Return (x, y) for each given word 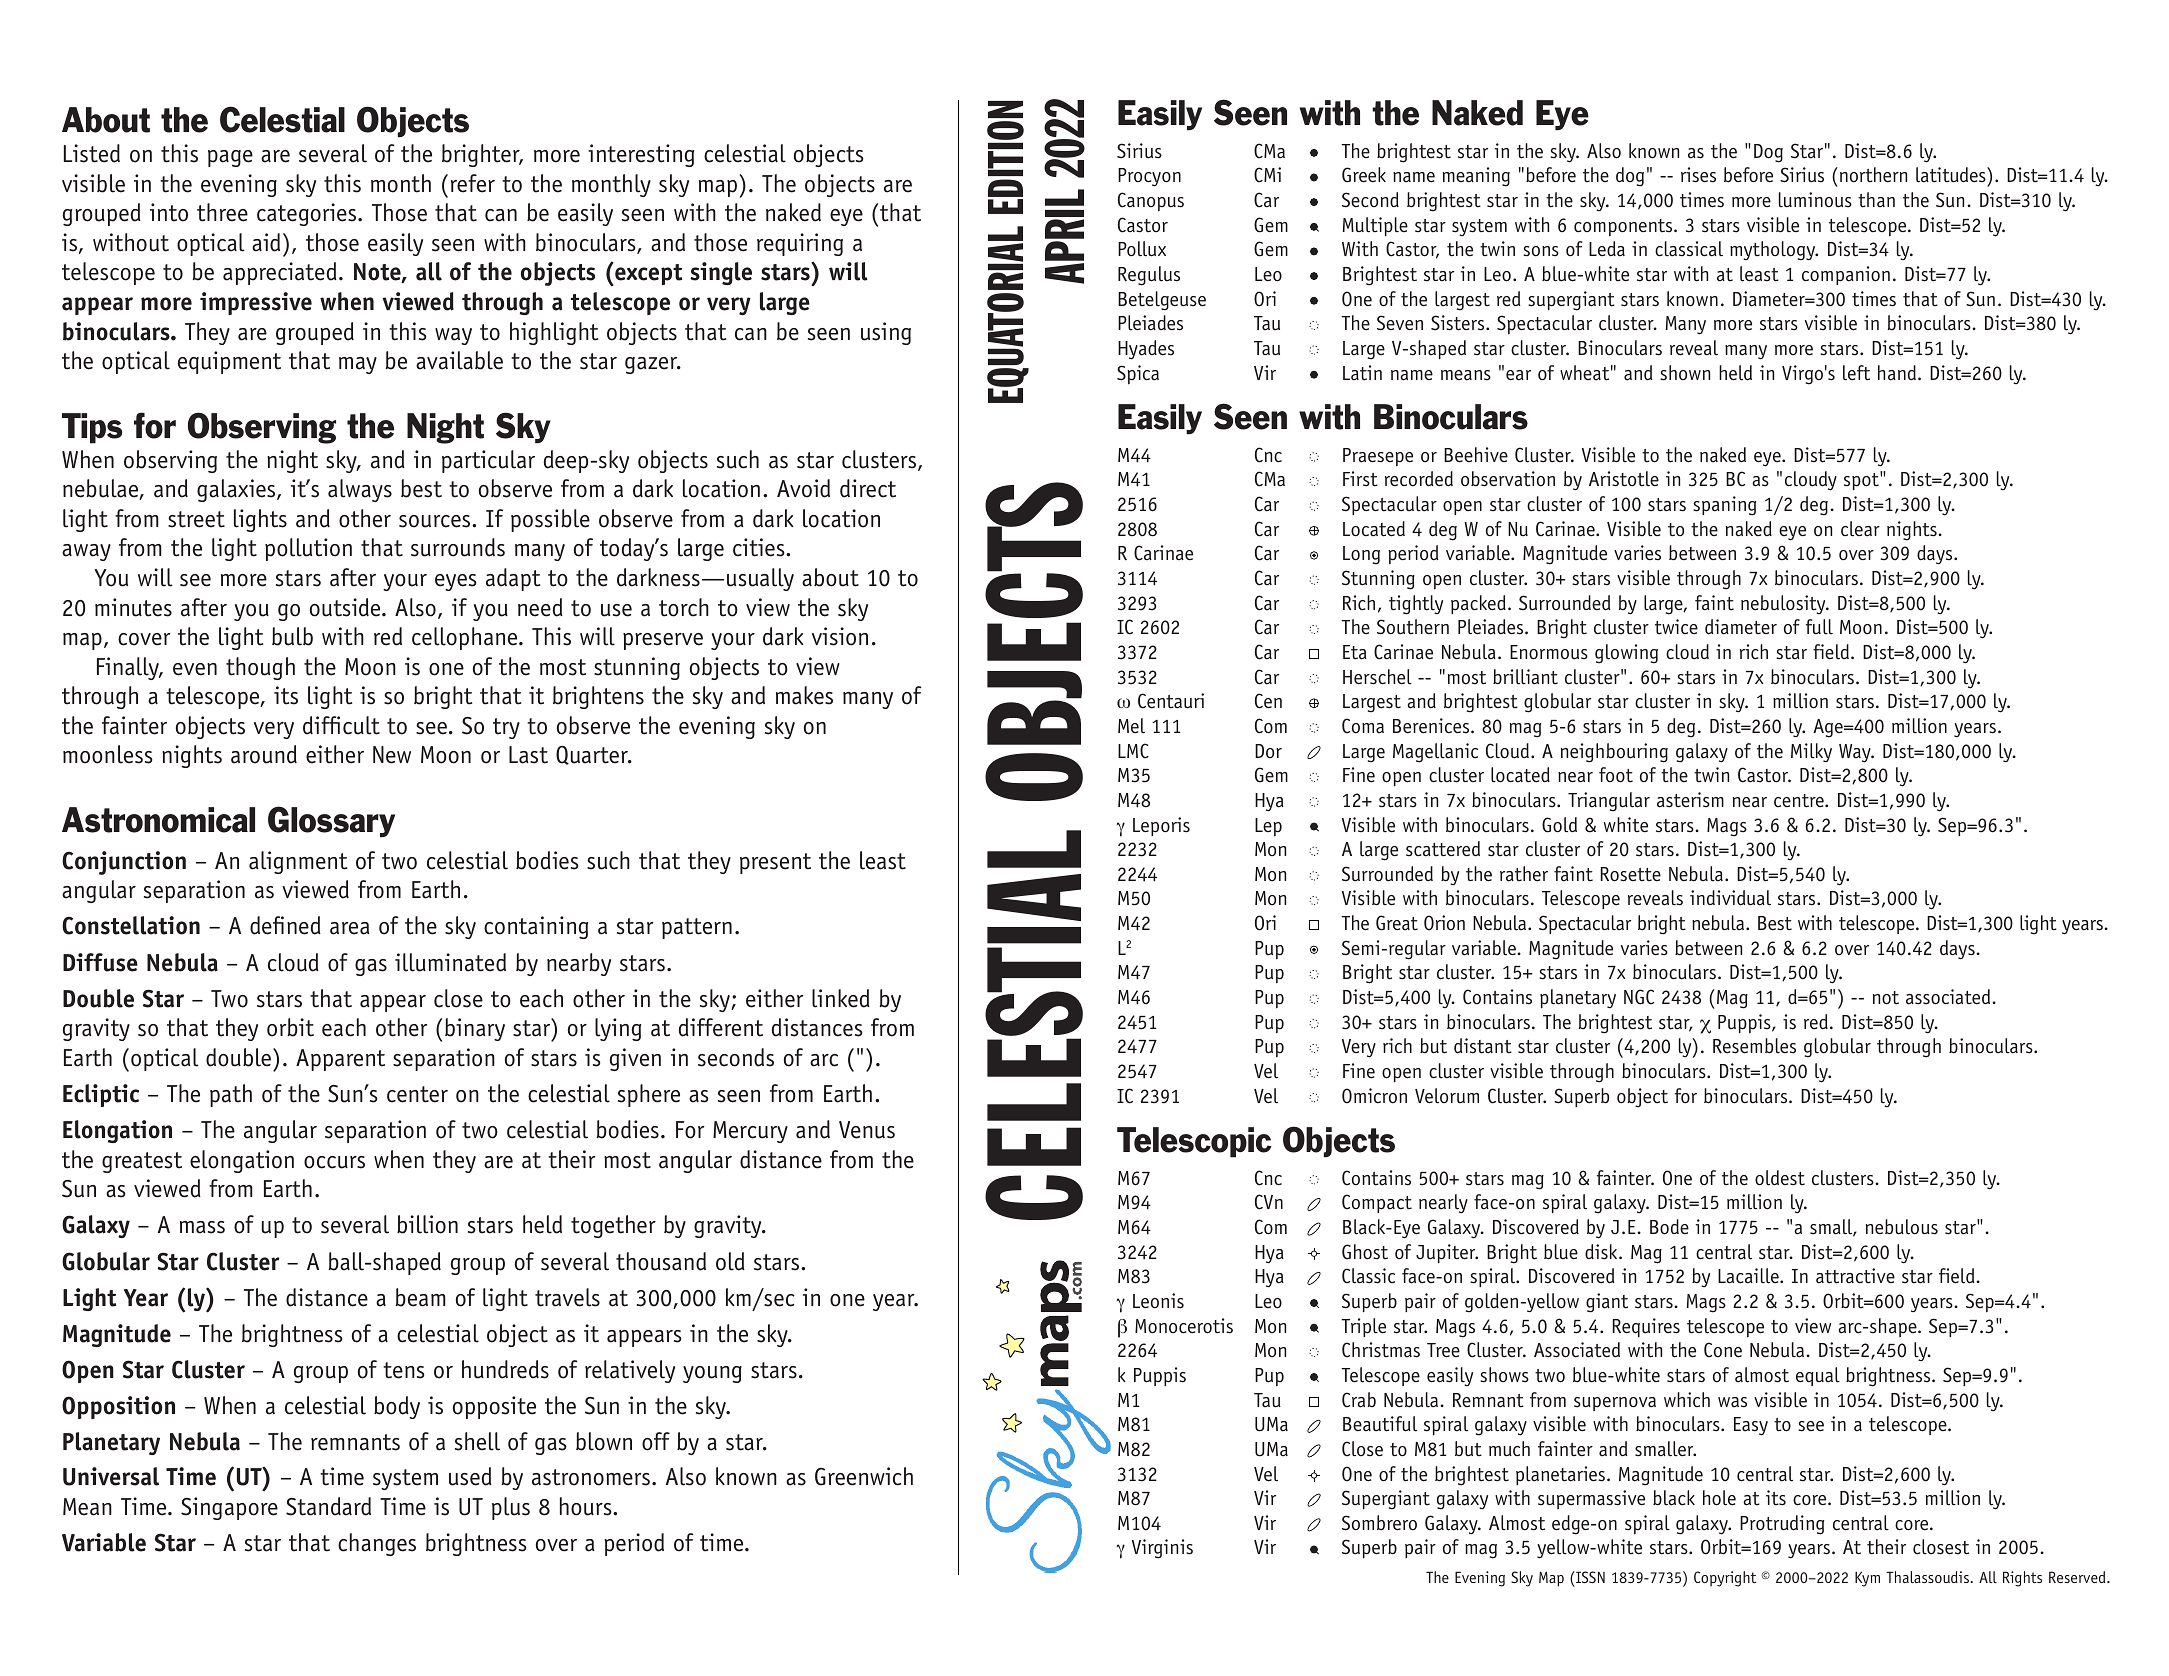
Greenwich (864, 1476)
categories (308, 214)
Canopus (1151, 201)
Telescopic (1194, 1142)
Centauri (1171, 701)
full (1819, 627)
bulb (292, 636)
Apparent (340, 1060)
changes (377, 1544)
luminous (1815, 200)
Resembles (1754, 1046)
